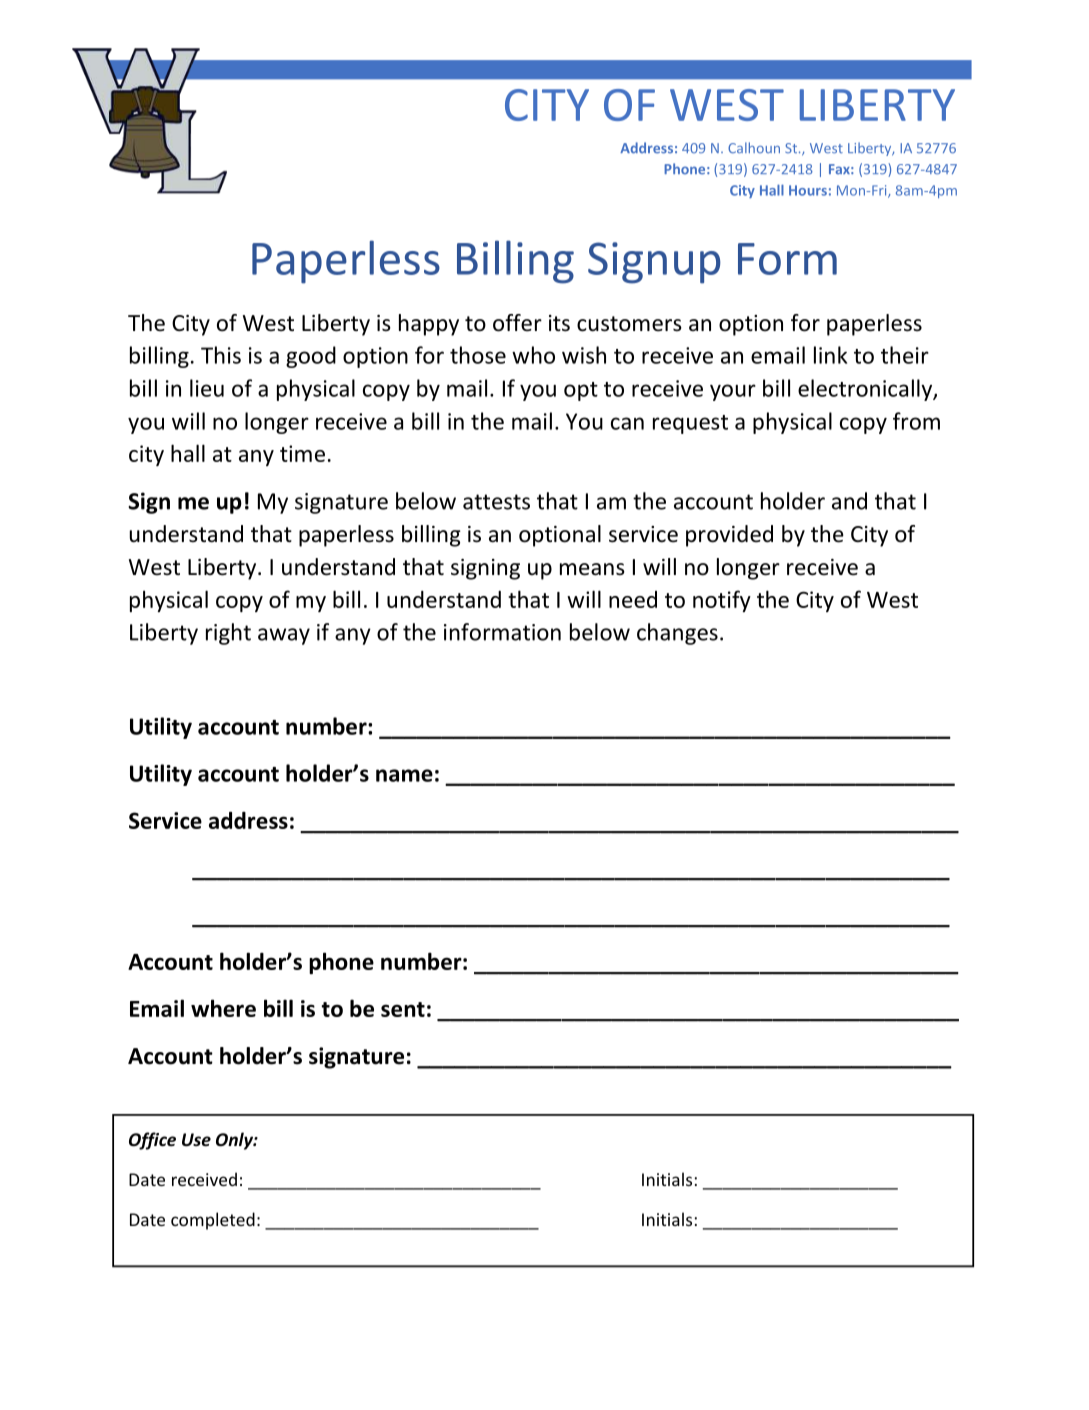 The image size is (1089, 1410). What do you see at coordinates (627, 423) in the screenshot?
I see `can` at bounding box center [627, 423].
